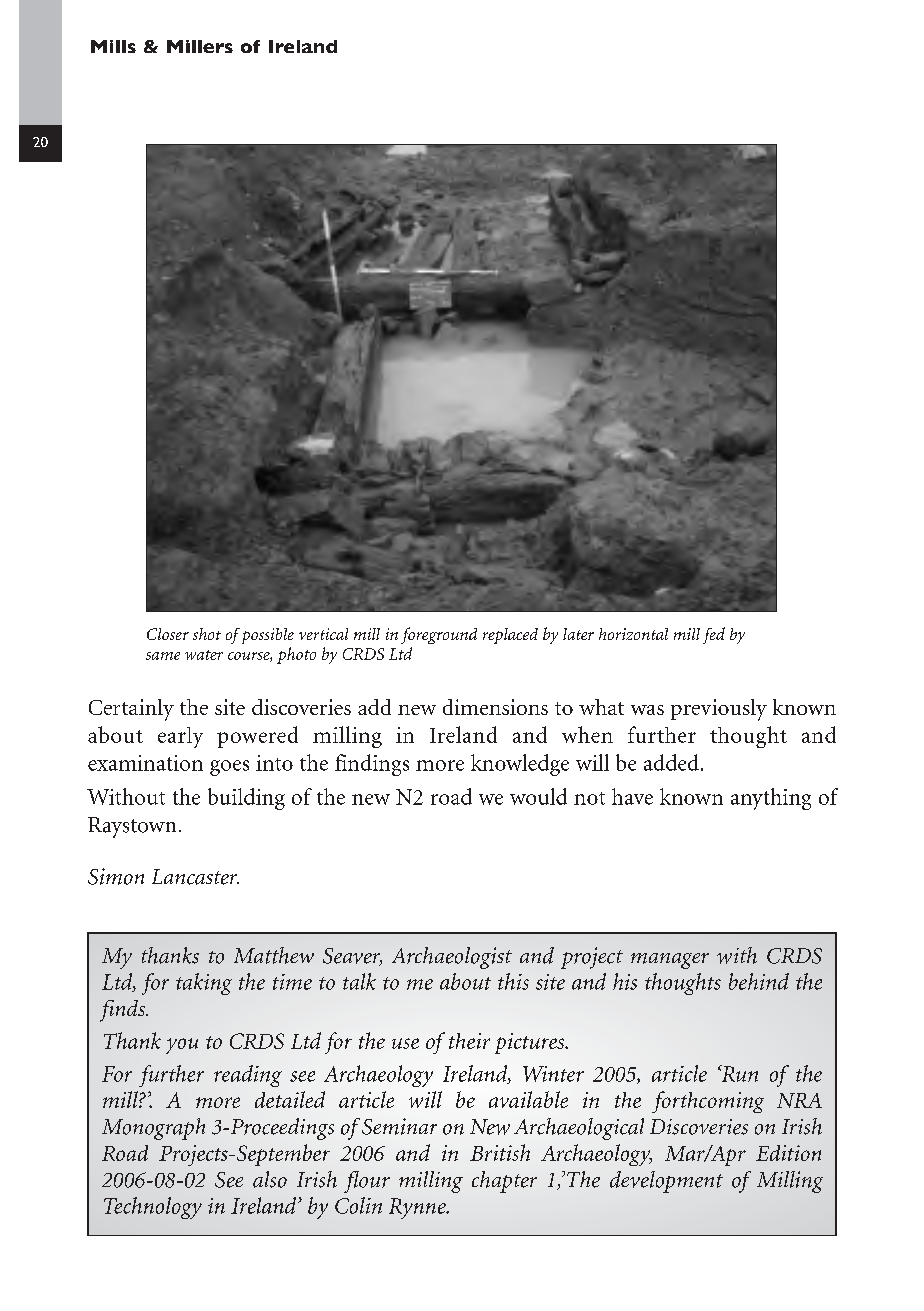  Describe the element at coordinates (153, 1208) in the document. I see `Technology` at that location.
